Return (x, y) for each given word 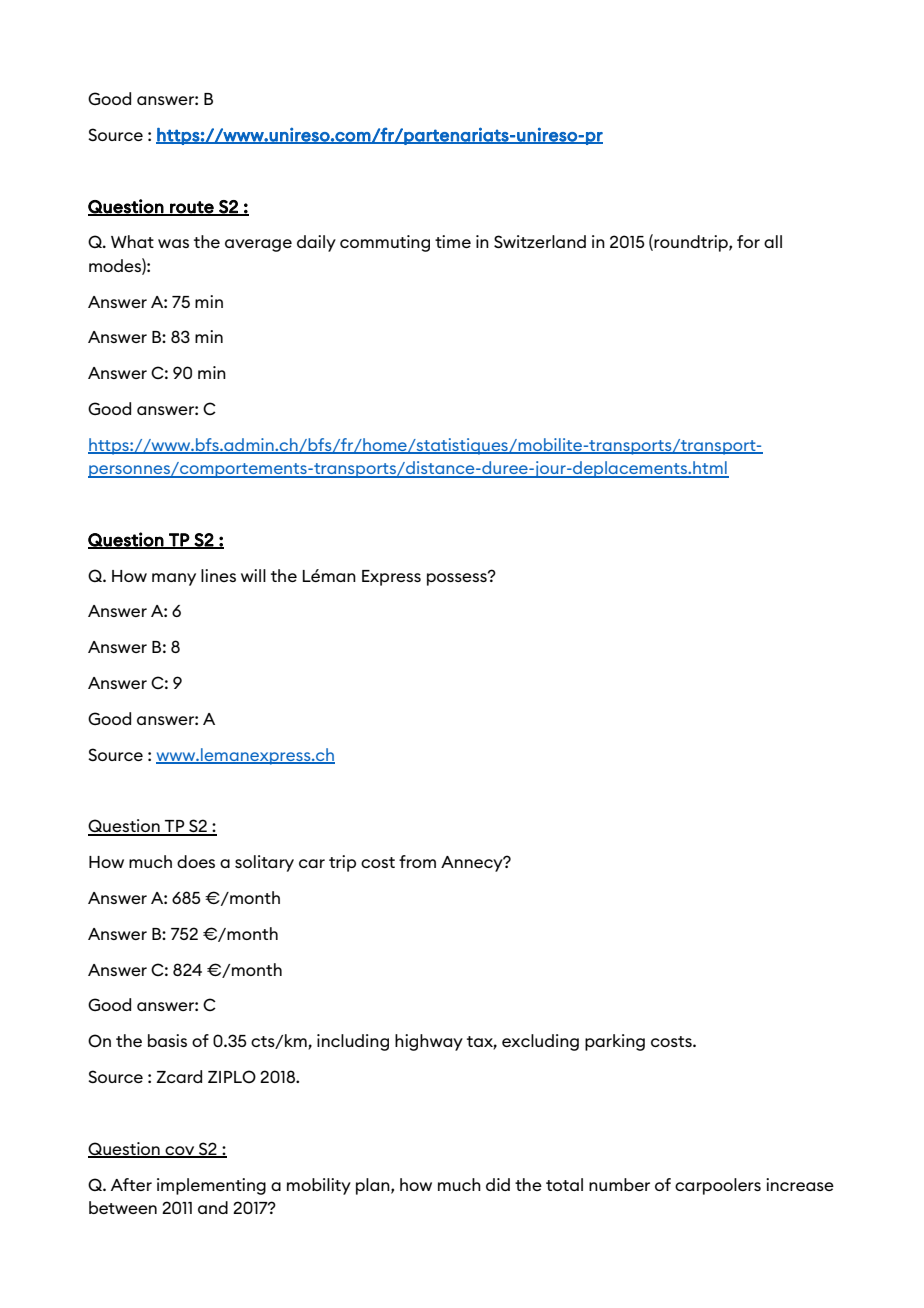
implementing (211, 1186)
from (417, 861)
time (453, 241)
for (748, 241)
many (174, 579)
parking (615, 1042)
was (173, 243)
